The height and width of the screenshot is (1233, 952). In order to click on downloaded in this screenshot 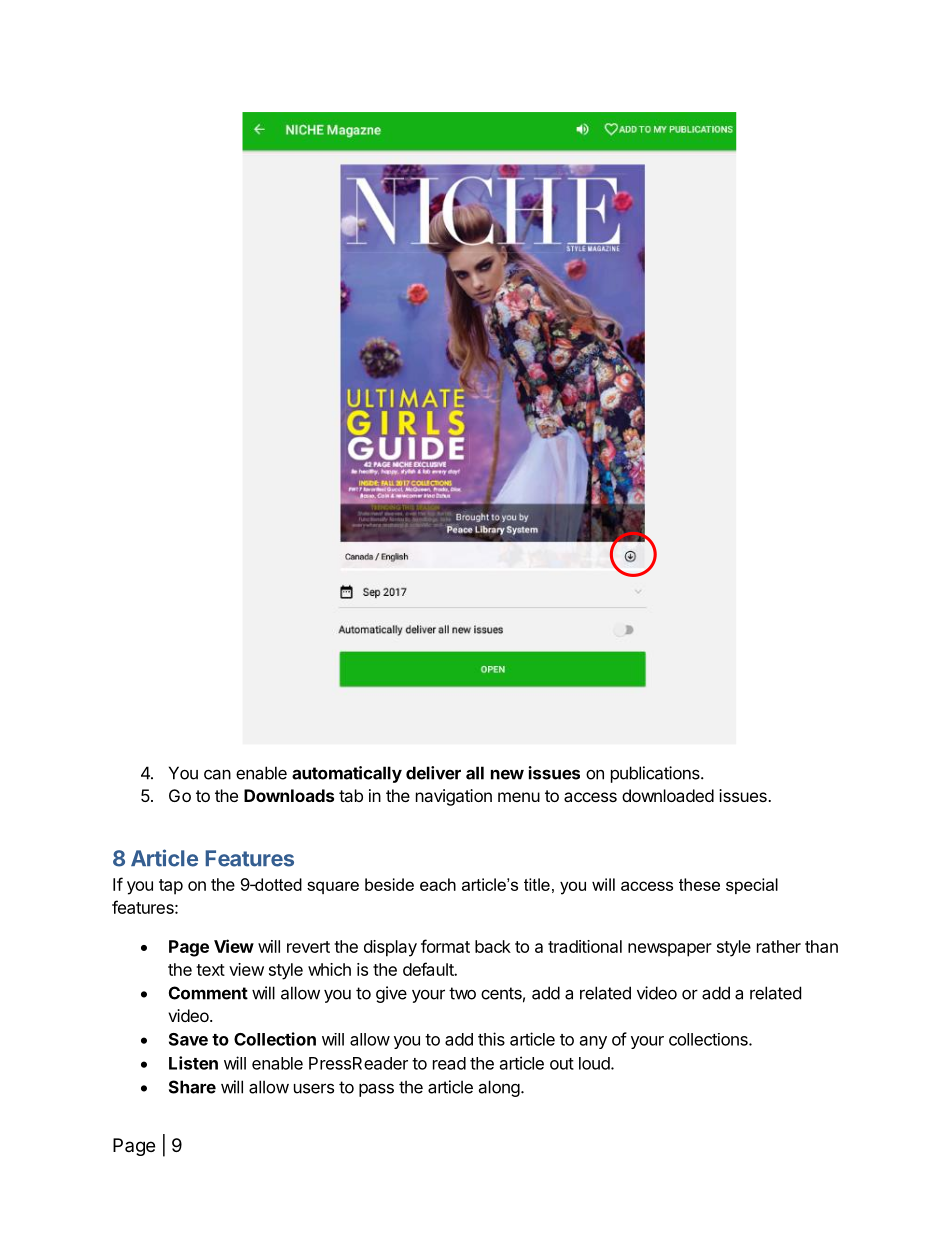, I will do `click(668, 795)`.
